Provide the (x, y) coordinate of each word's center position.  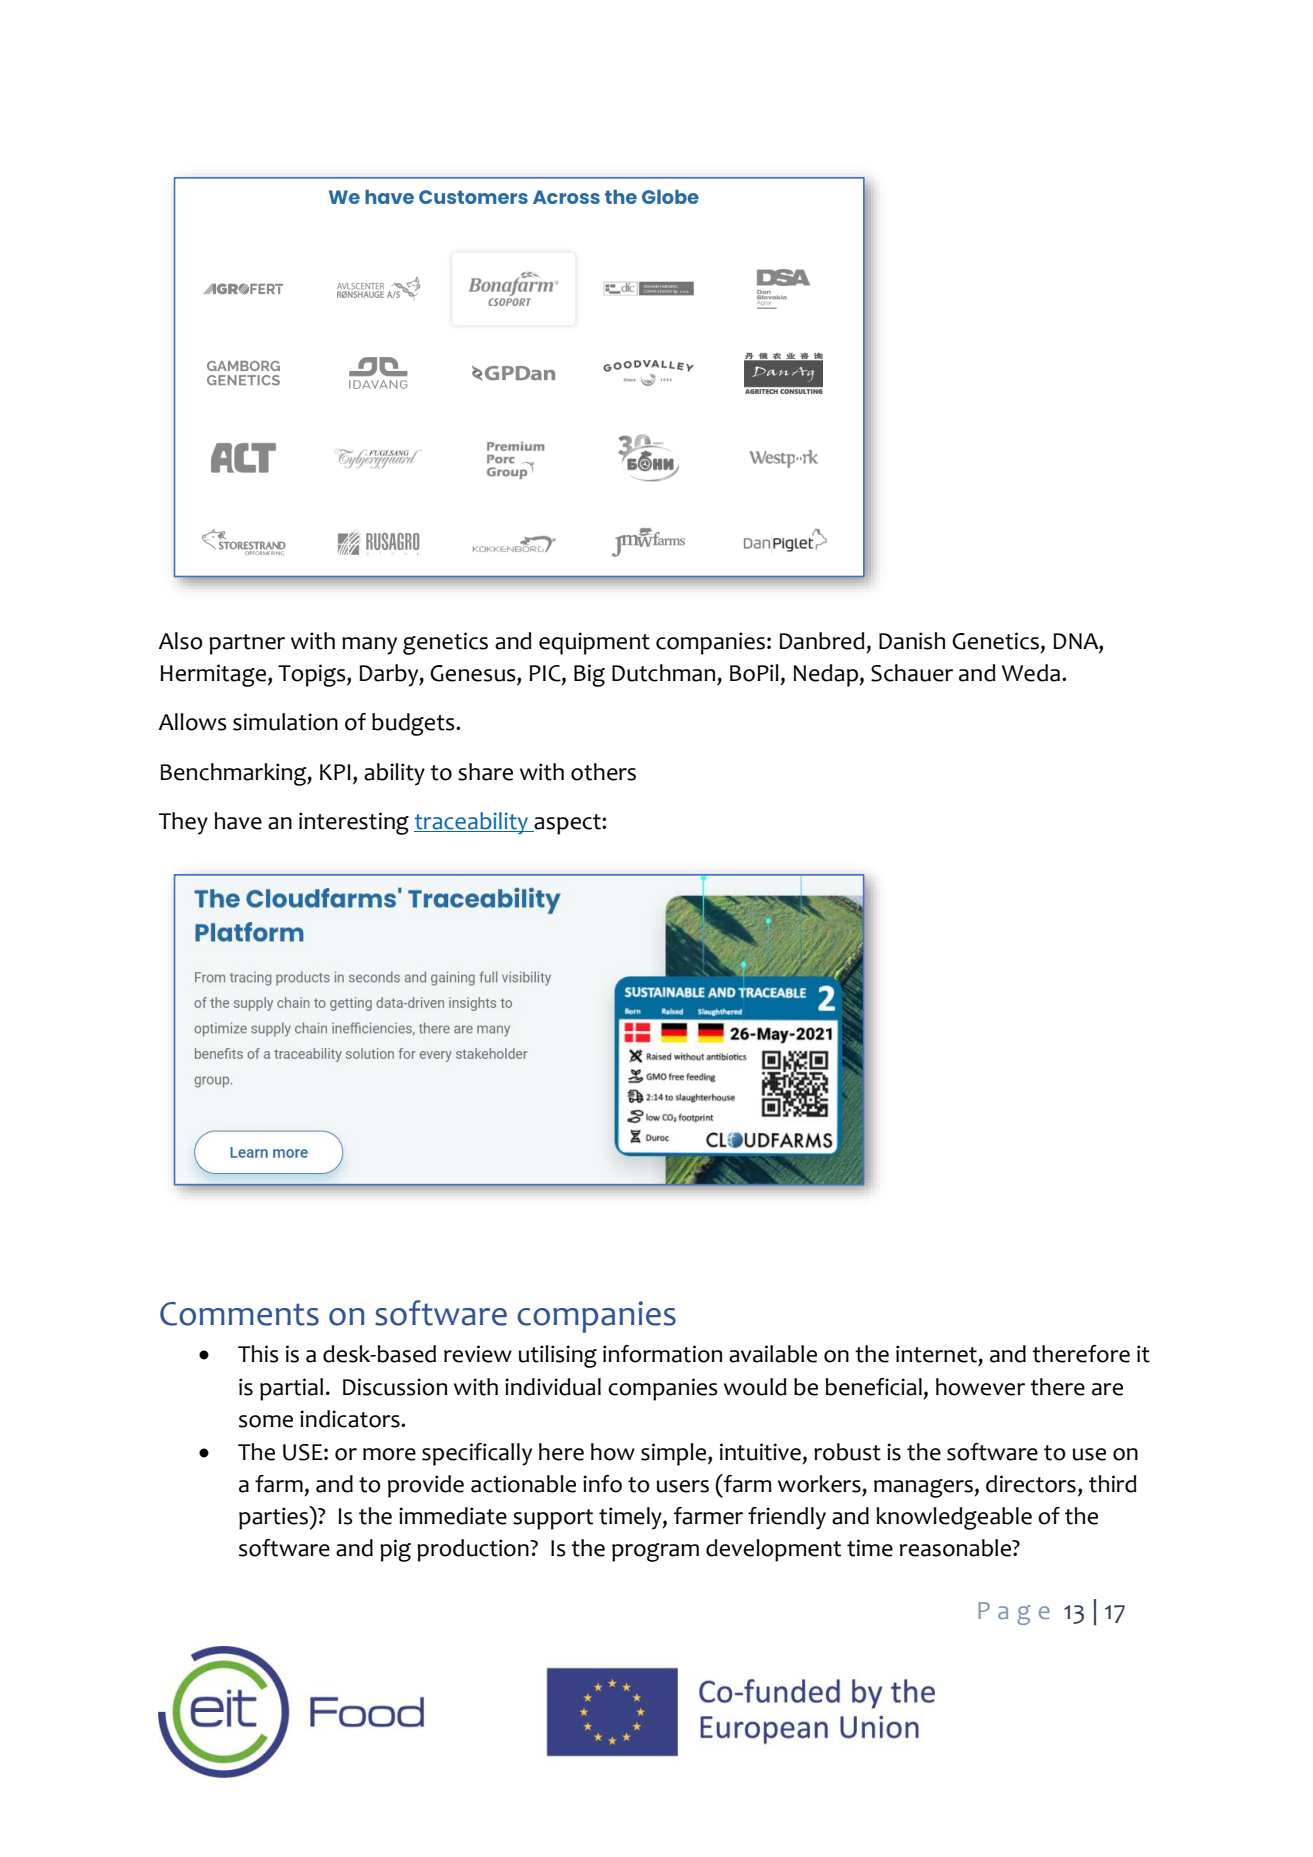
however (980, 1387)
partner (247, 644)
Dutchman (663, 673)
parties (274, 1518)
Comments (239, 1314)
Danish (912, 641)
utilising (558, 1356)
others (603, 772)
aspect (568, 824)
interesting (354, 823)
